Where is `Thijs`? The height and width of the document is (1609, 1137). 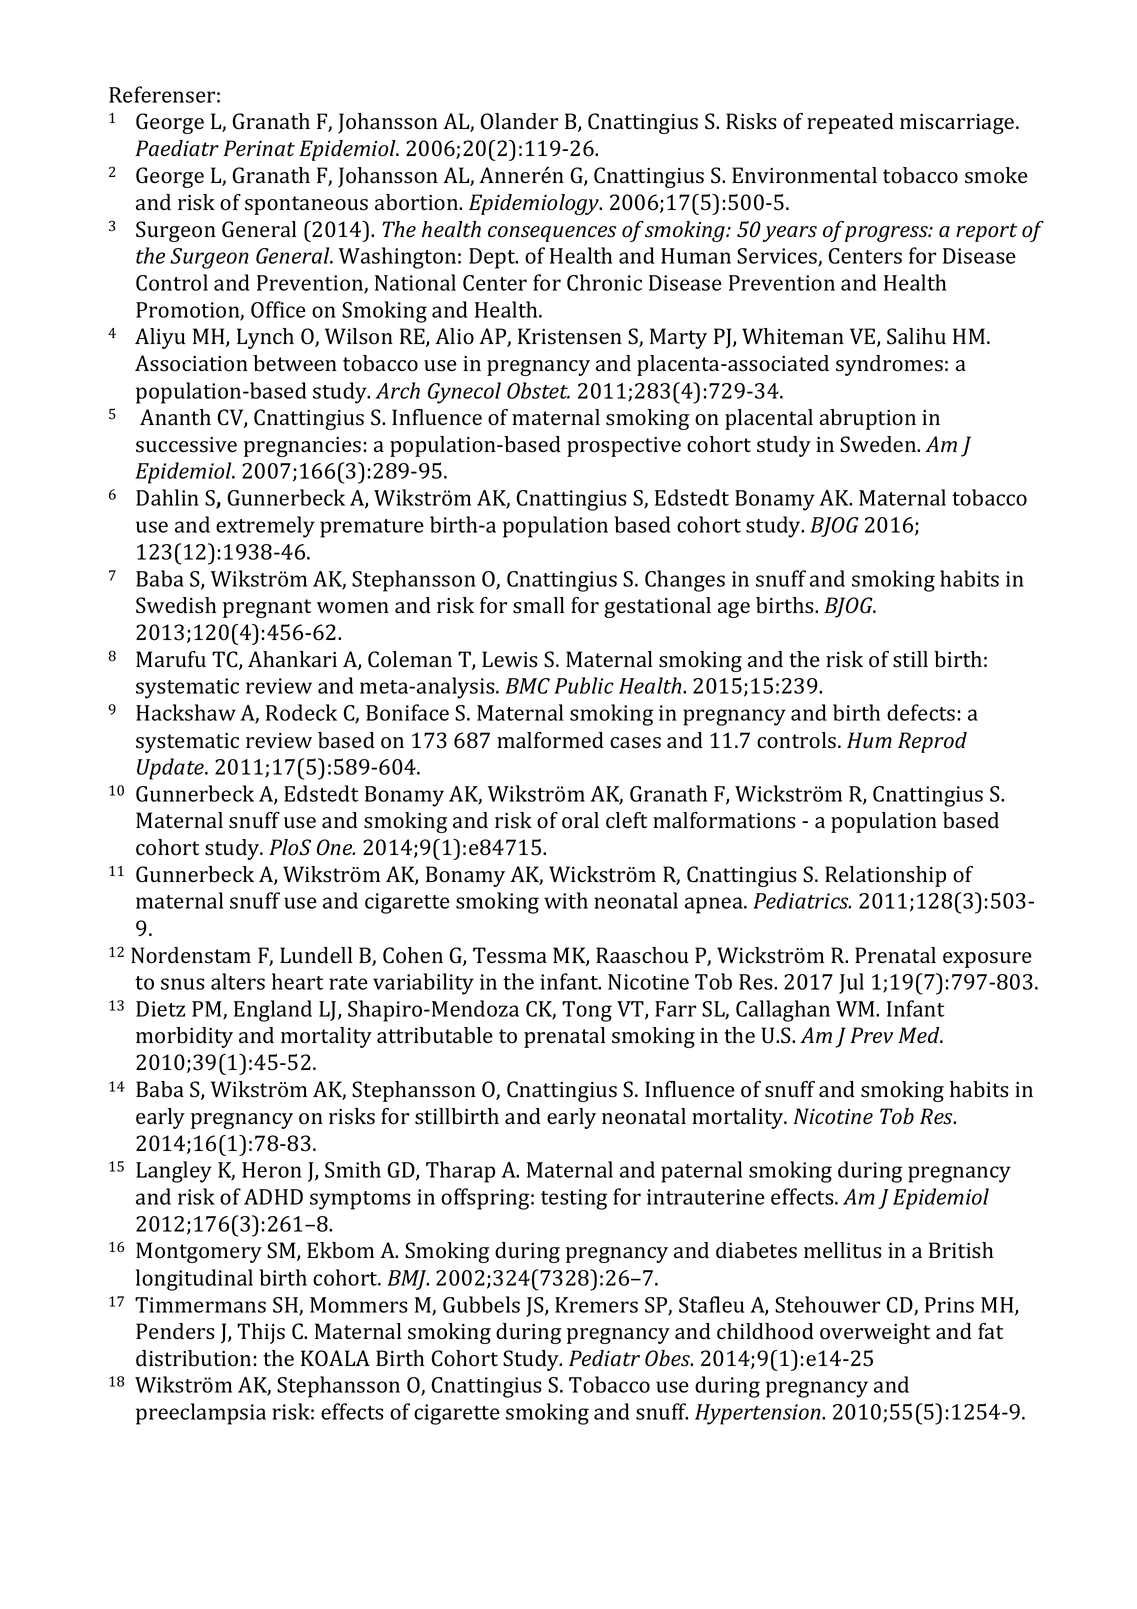 Thijs is located at coordinates (261, 1333).
